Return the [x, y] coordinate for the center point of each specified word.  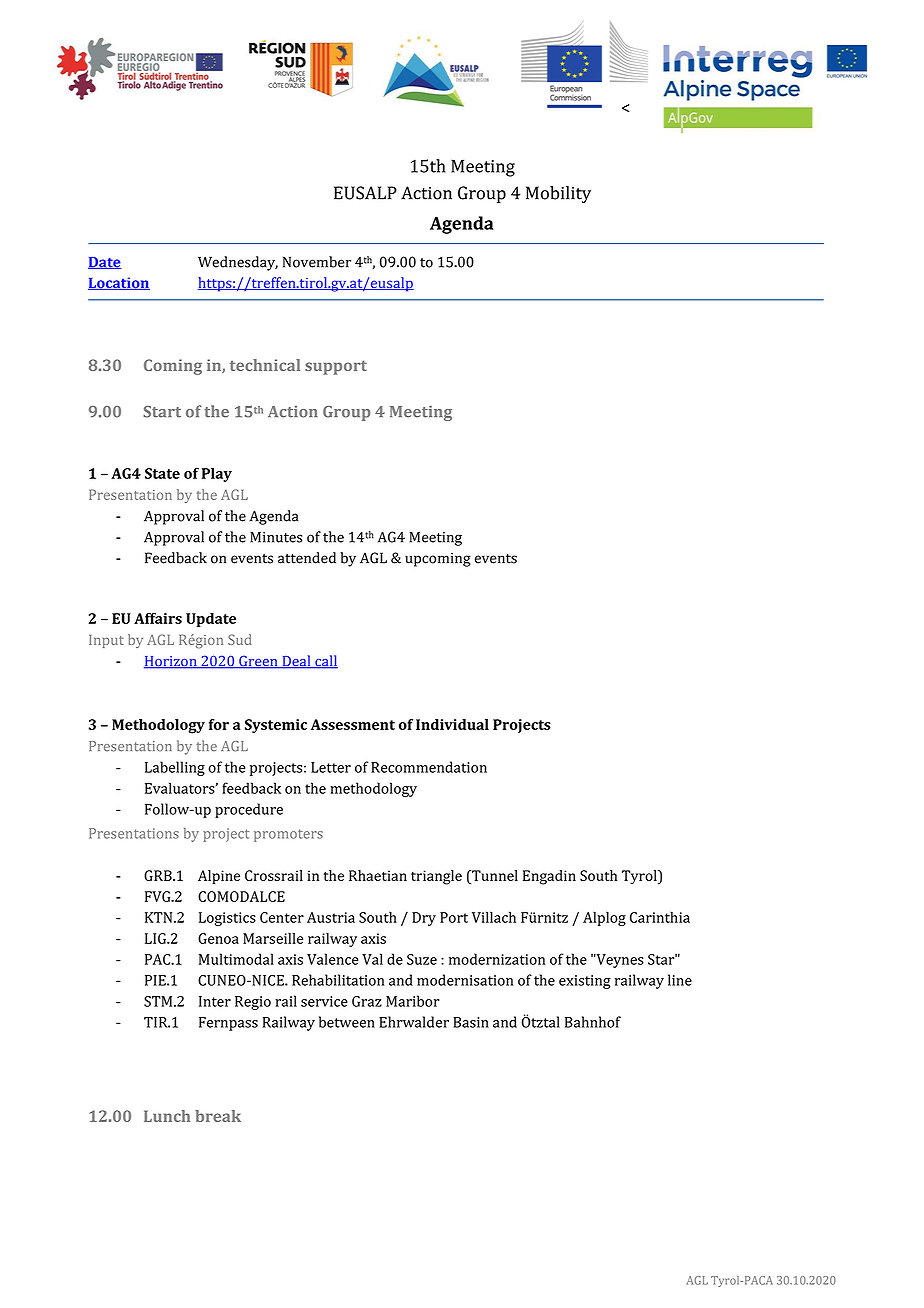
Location [119, 283]
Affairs [158, 618]
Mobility [558, 194]
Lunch [167, 1116]
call [325, 662]
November [317, 262]
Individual [452, 724]
